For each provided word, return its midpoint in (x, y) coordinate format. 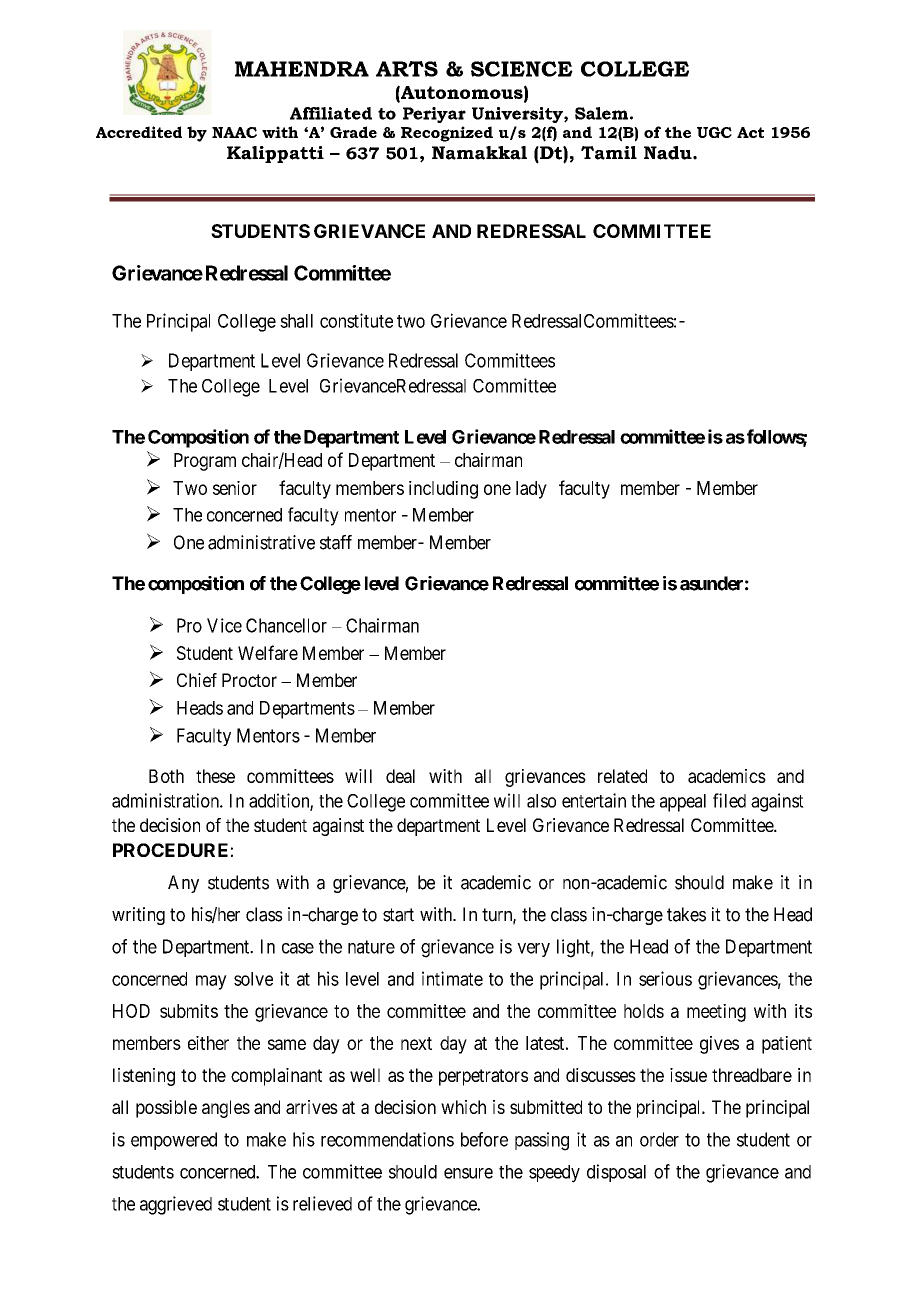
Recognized (447, 134)
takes (686, 914)
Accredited (139, 132)
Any (183, 884)
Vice (224, 625)
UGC (714, 132)
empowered (174, 1141)
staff (336, 542)
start (398, 915)
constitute (356, 320)
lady (531, 490)
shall (296, 321)
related (622, 776)
